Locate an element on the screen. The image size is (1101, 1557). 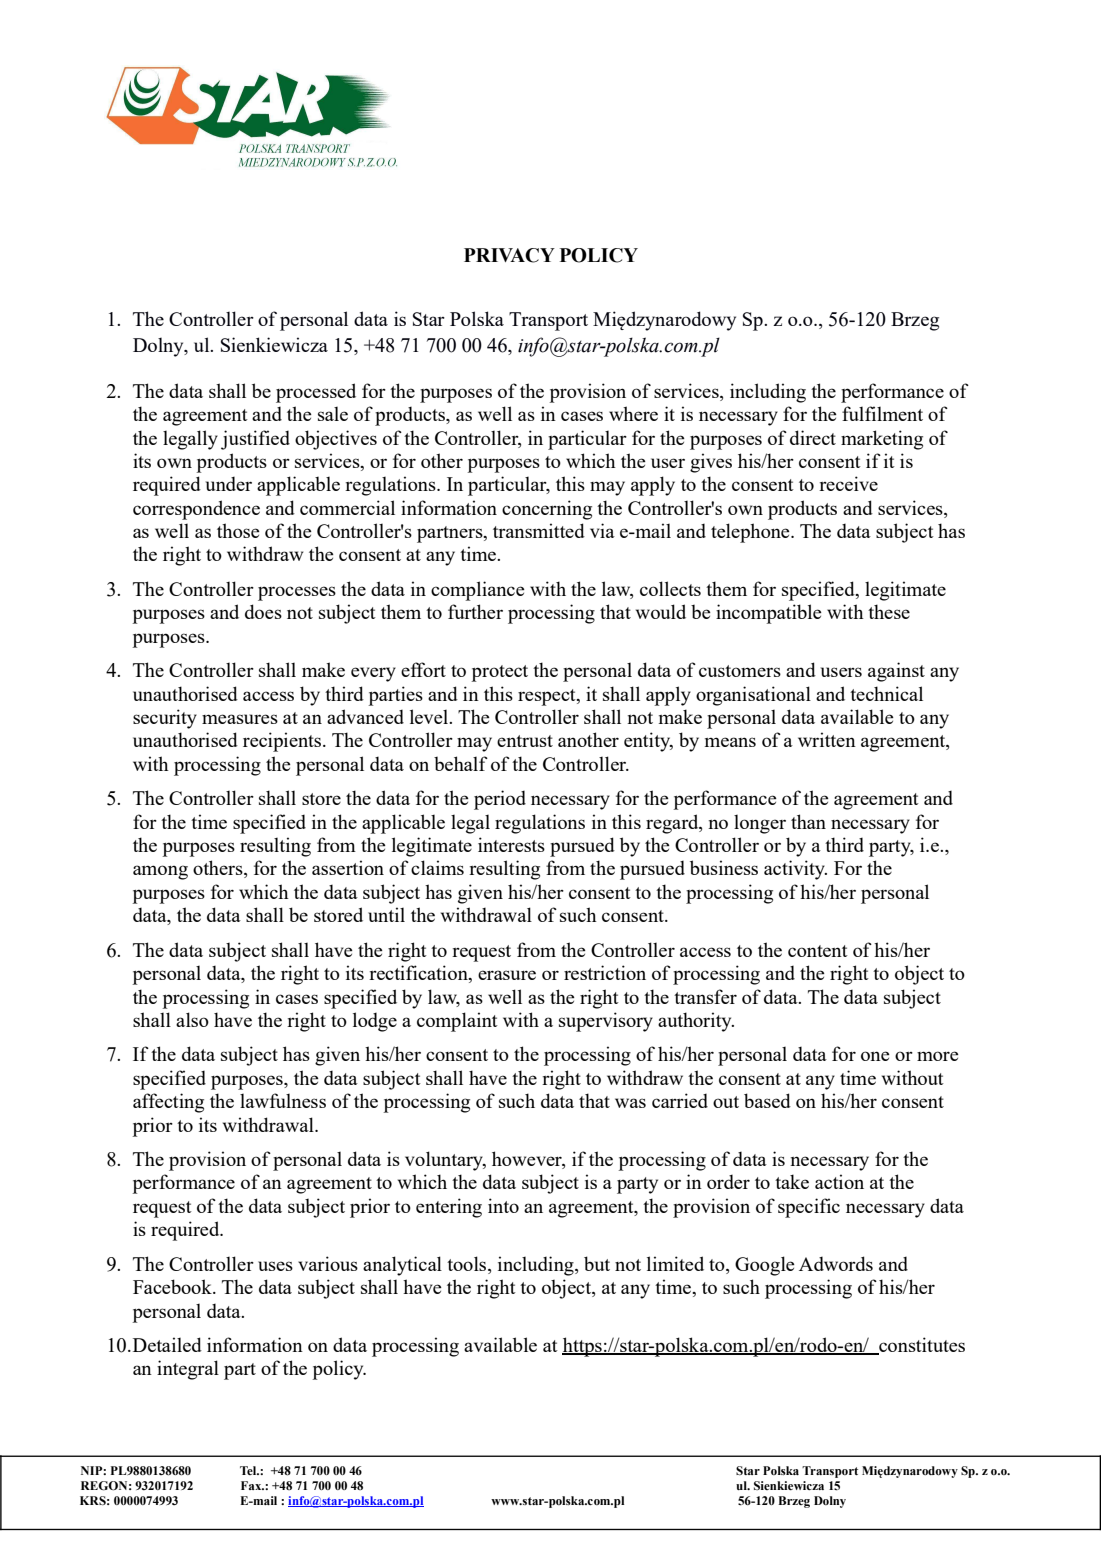
measures is located at coordinates (240, 719).
